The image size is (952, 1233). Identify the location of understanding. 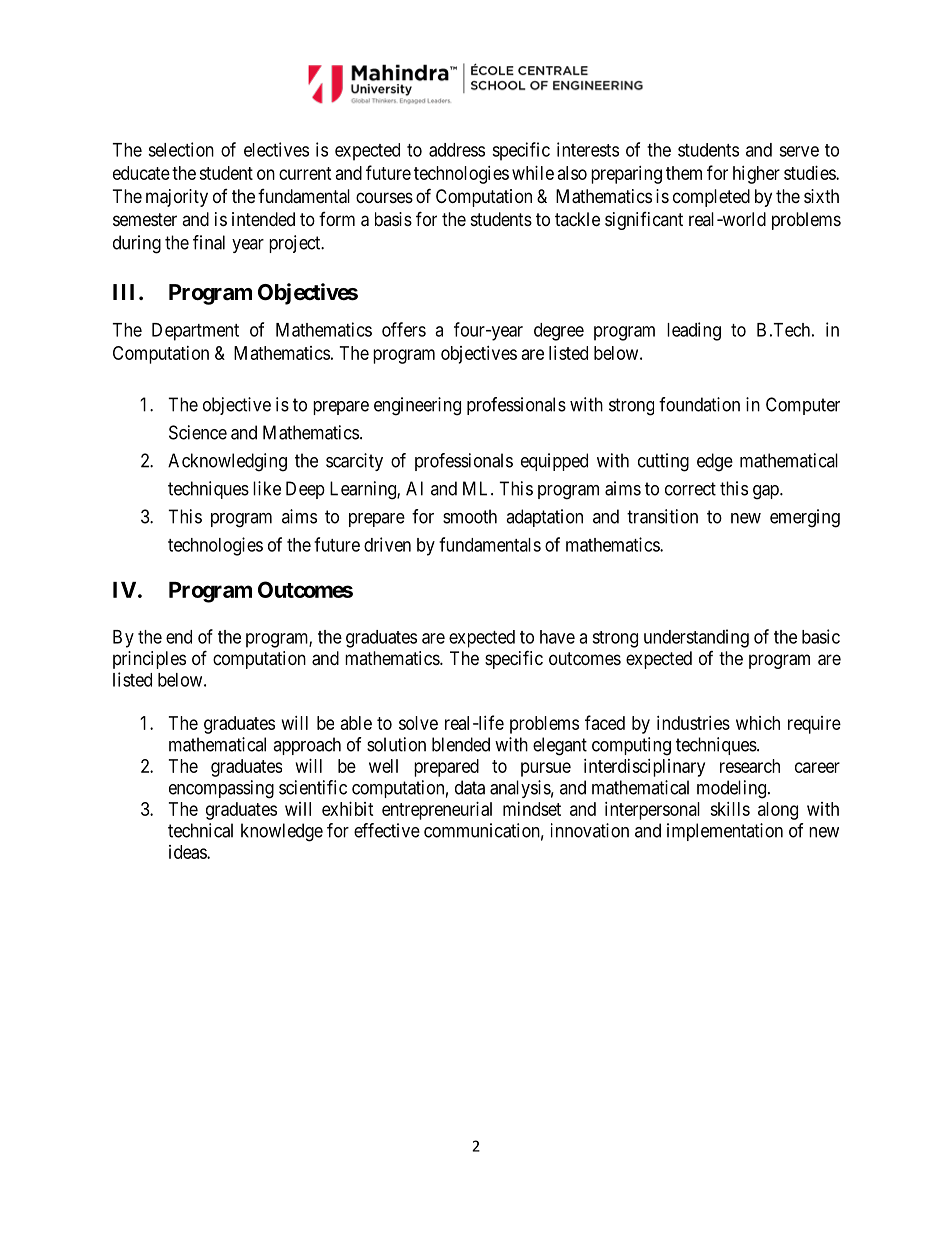
(696, 638).
